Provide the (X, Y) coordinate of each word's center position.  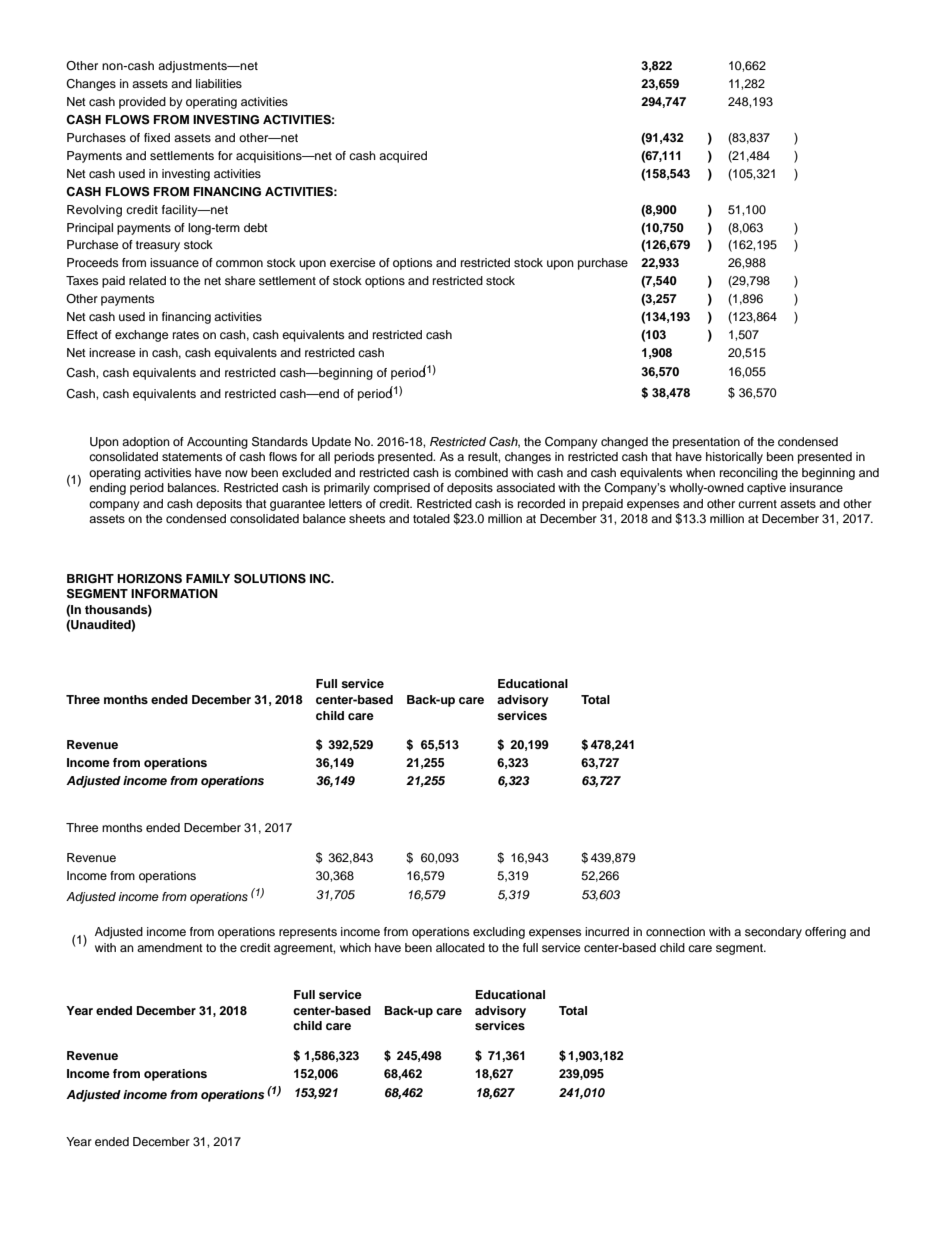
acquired (403, 157)
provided (142, 103)
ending (107, 489)
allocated (460, 947)
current (757, 504)
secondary (773, 933)
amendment (170, 947)
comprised (401, 489)
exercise (352, 262)
